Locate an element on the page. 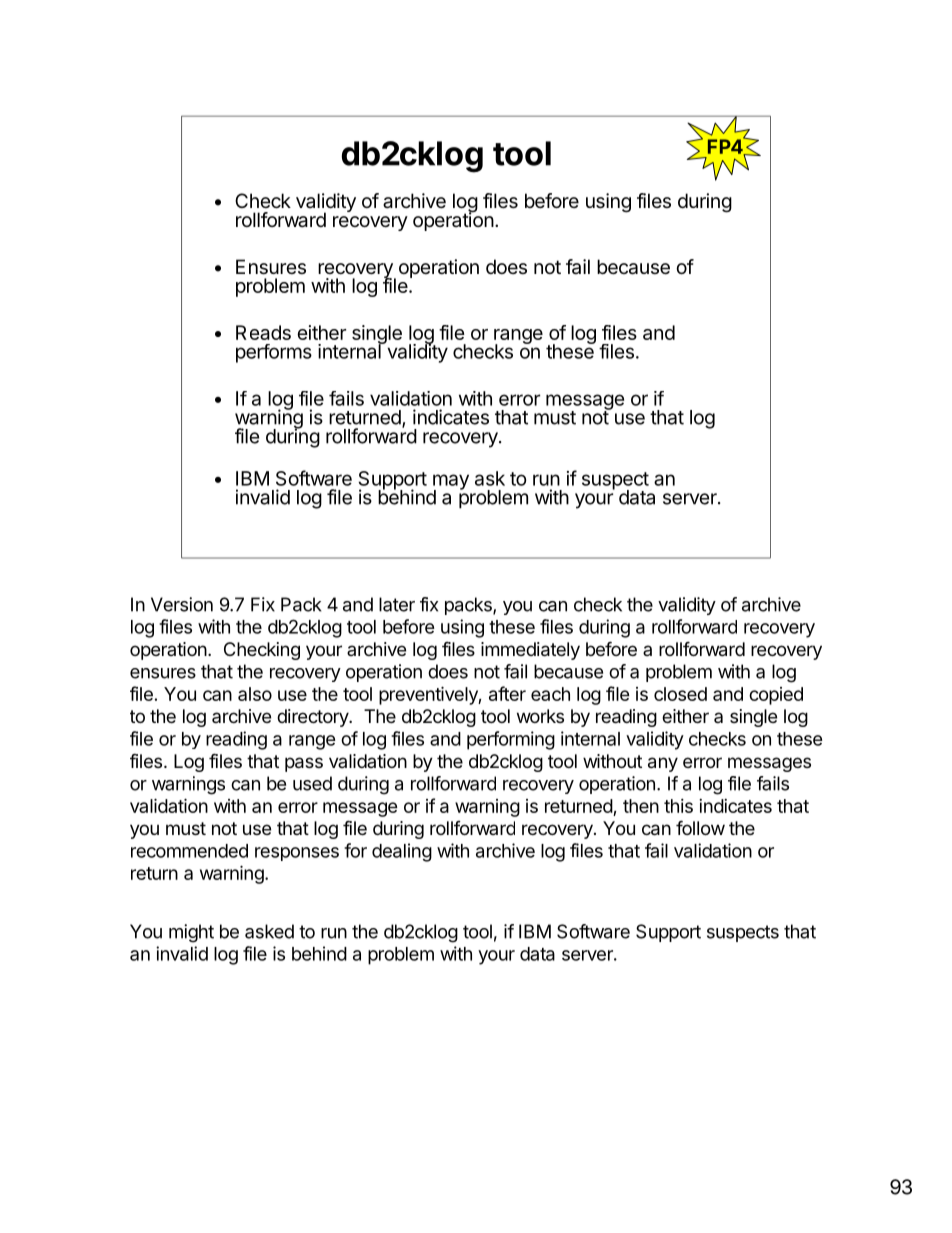 The image size is (952, 1233). closed is located at coordinates (680, 694).
